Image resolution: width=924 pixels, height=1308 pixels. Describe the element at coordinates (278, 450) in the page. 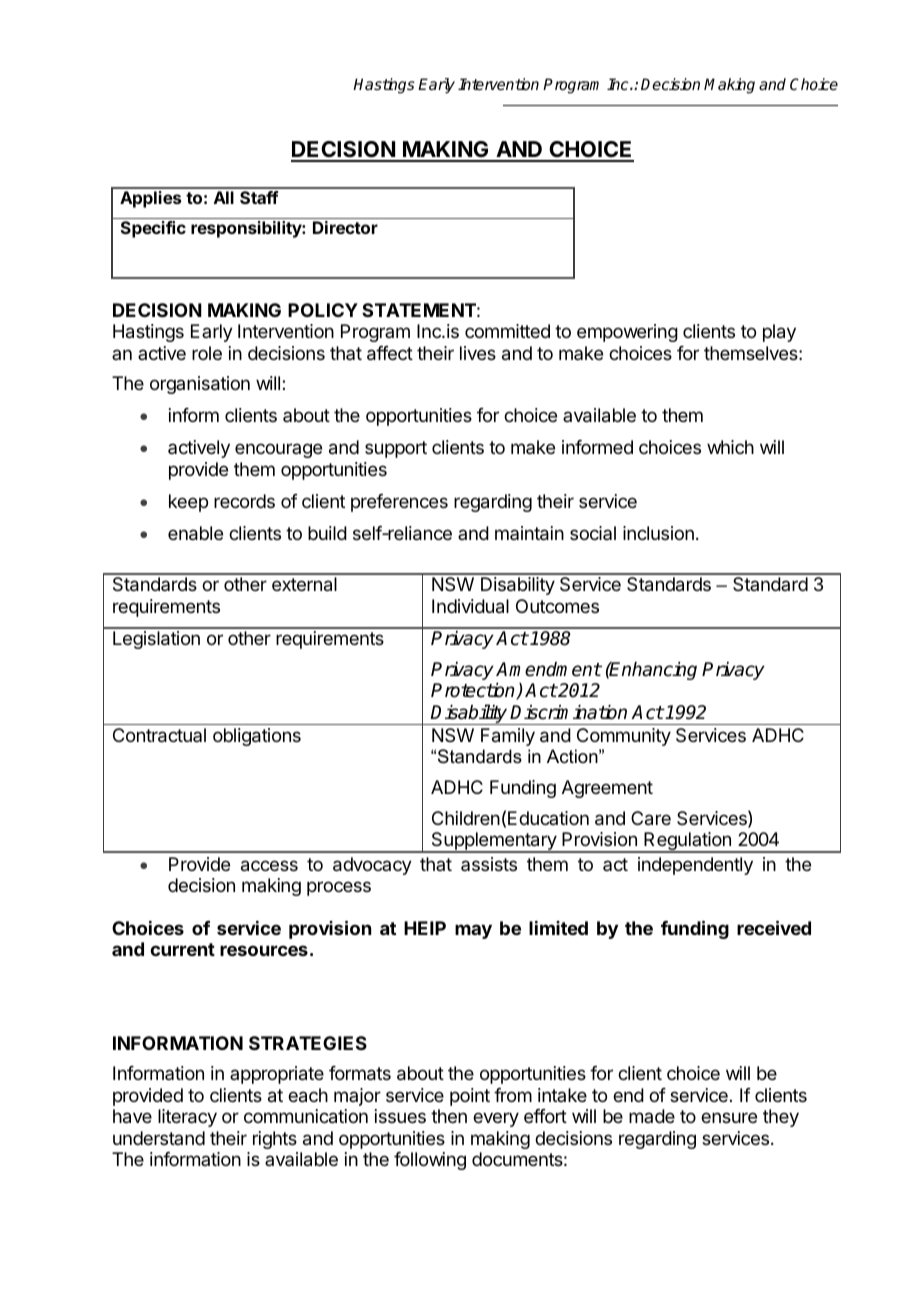

I see `encourage` at that location.
